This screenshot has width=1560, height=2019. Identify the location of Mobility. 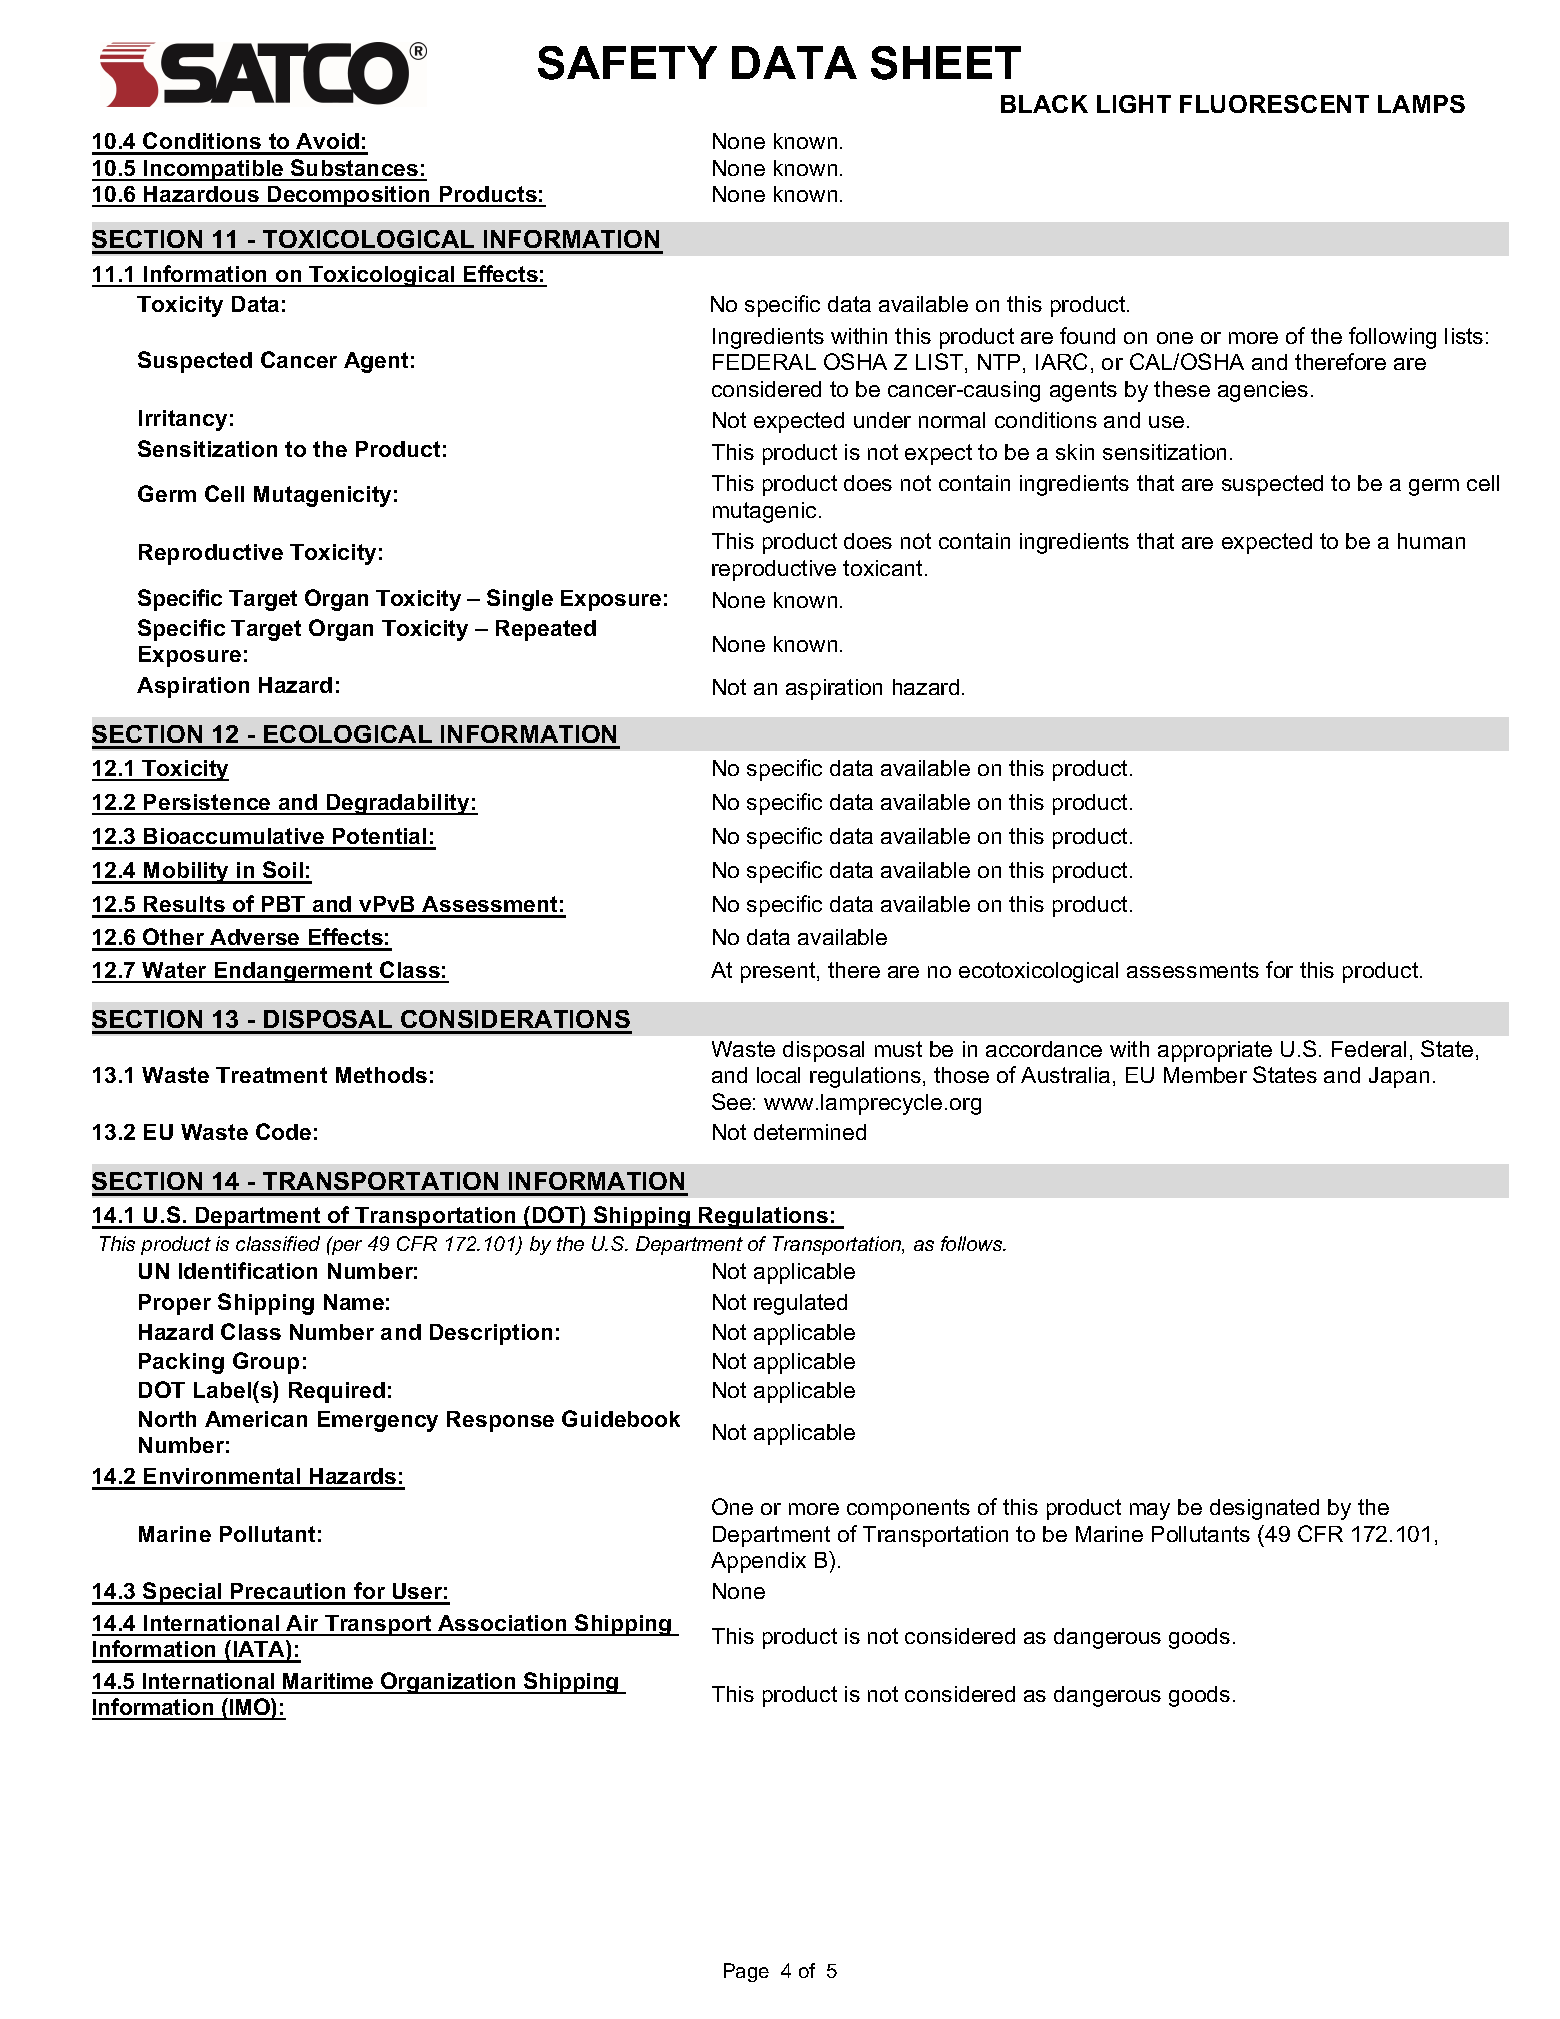
(187, 873).
